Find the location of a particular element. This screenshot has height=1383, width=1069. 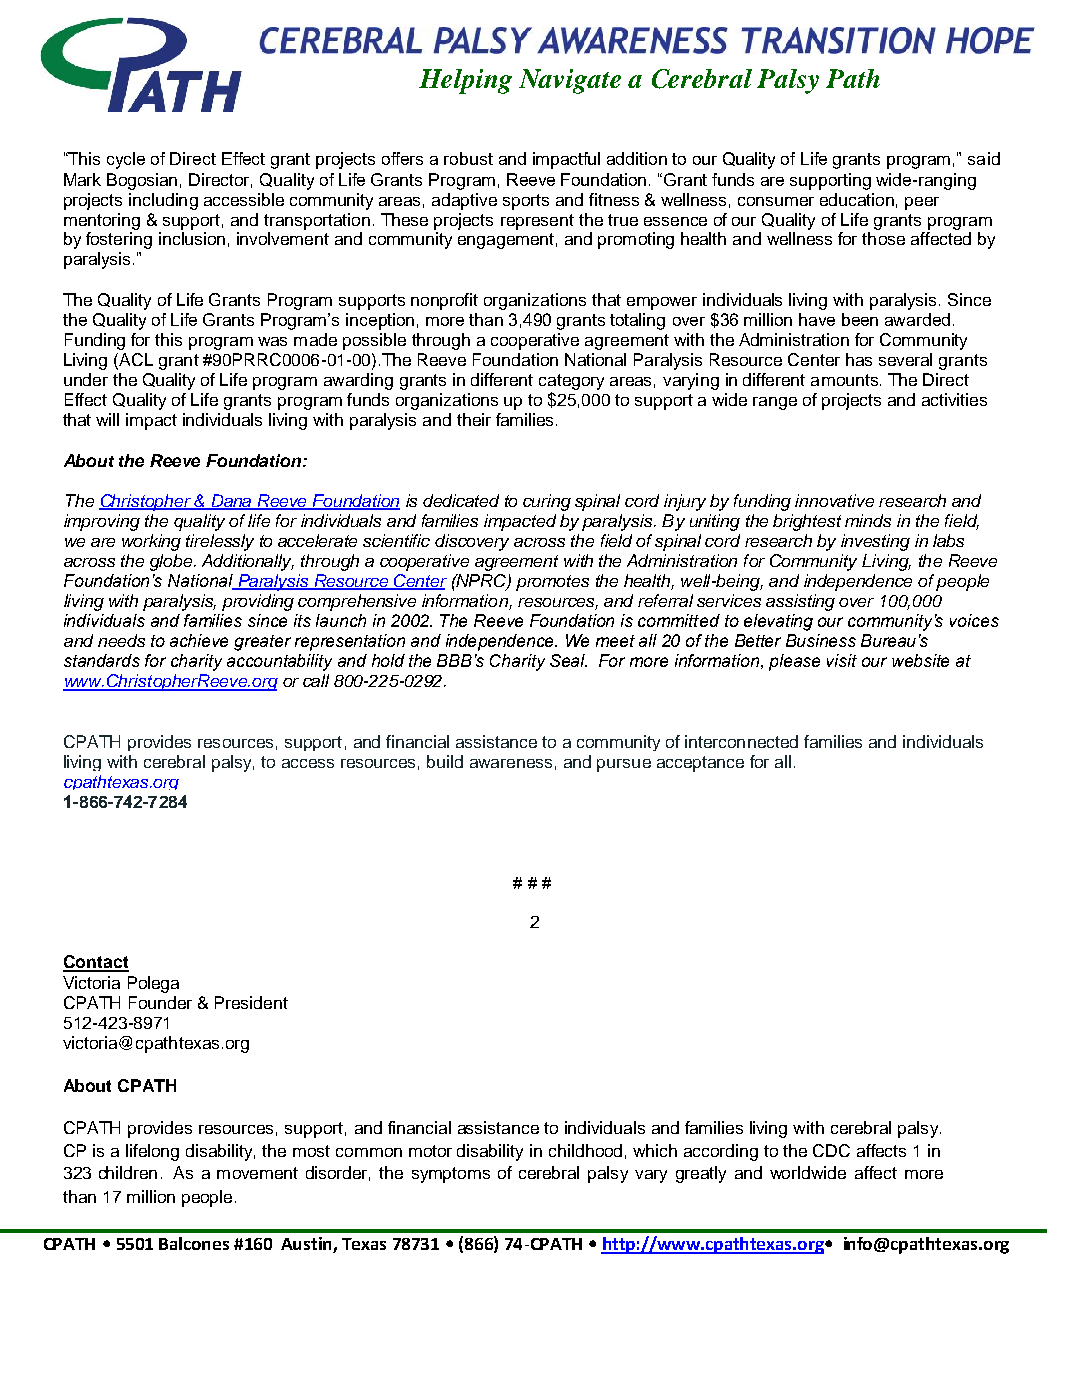

Navigate is located at coordinates (570, 81).
